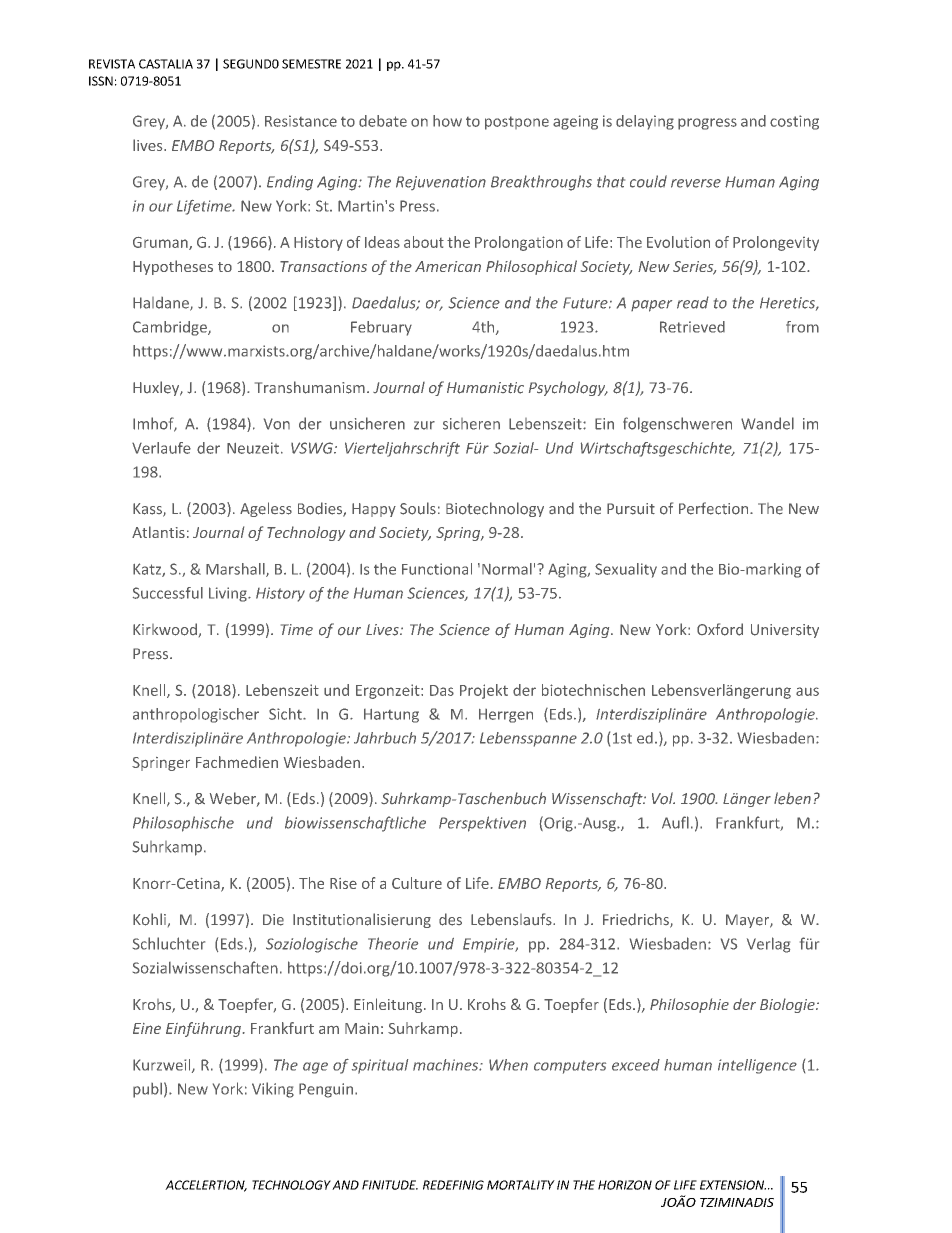  What do you see at coordinates (447, 121) in the screenshot?
I see `how` at bounding box center [447, 121].
